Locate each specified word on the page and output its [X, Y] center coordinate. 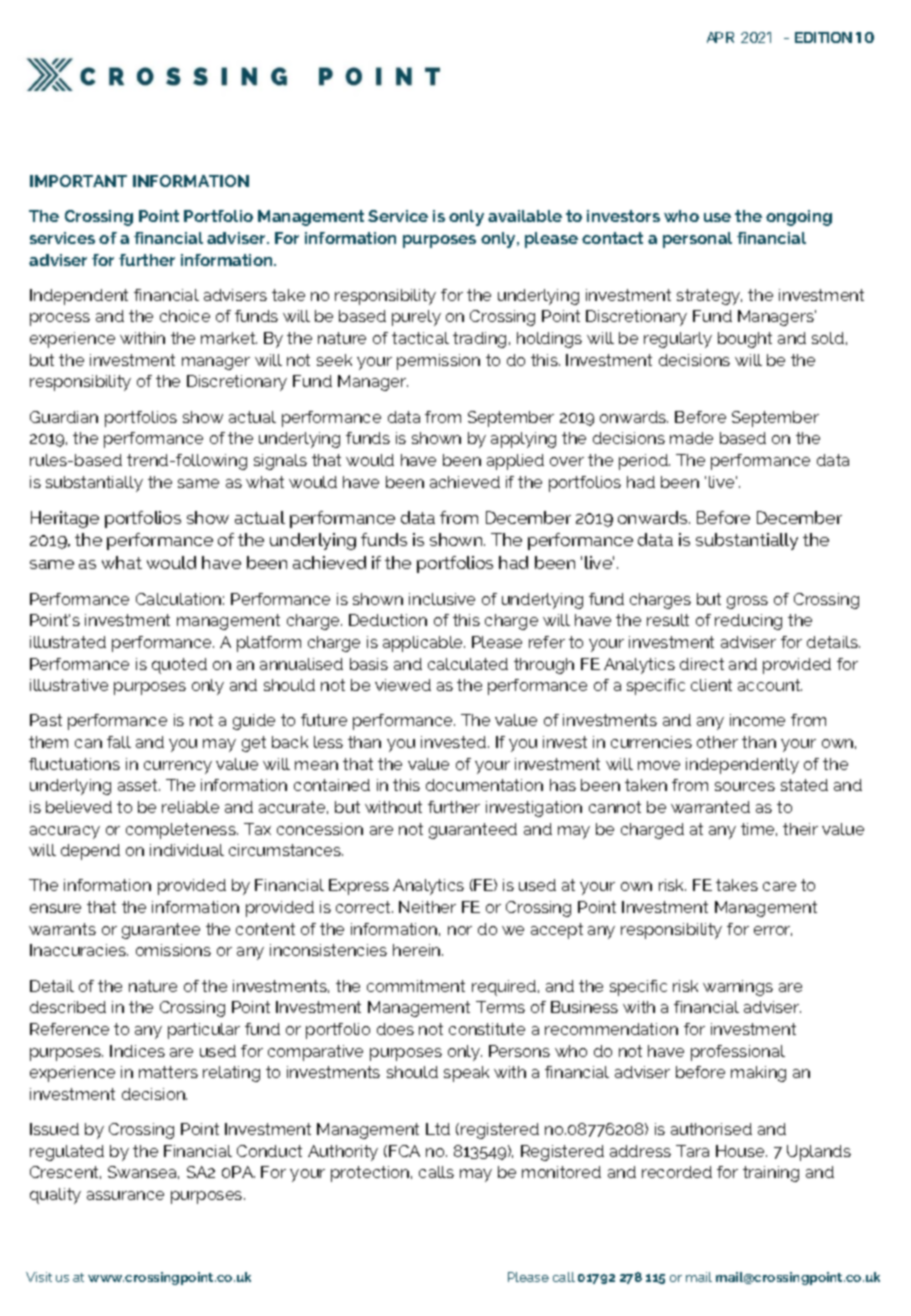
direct [702, 664]
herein [418, 950]
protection [371, 1174]
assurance [125, 1195]
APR [720, 37]
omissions [173, 950]
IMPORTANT [78, 181]
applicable [424, 644]
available [525, 216]
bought [745, 340]
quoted [179, 666]
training [771, 1174]
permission [438, 362]
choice [185, 316]
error [773, 931]
